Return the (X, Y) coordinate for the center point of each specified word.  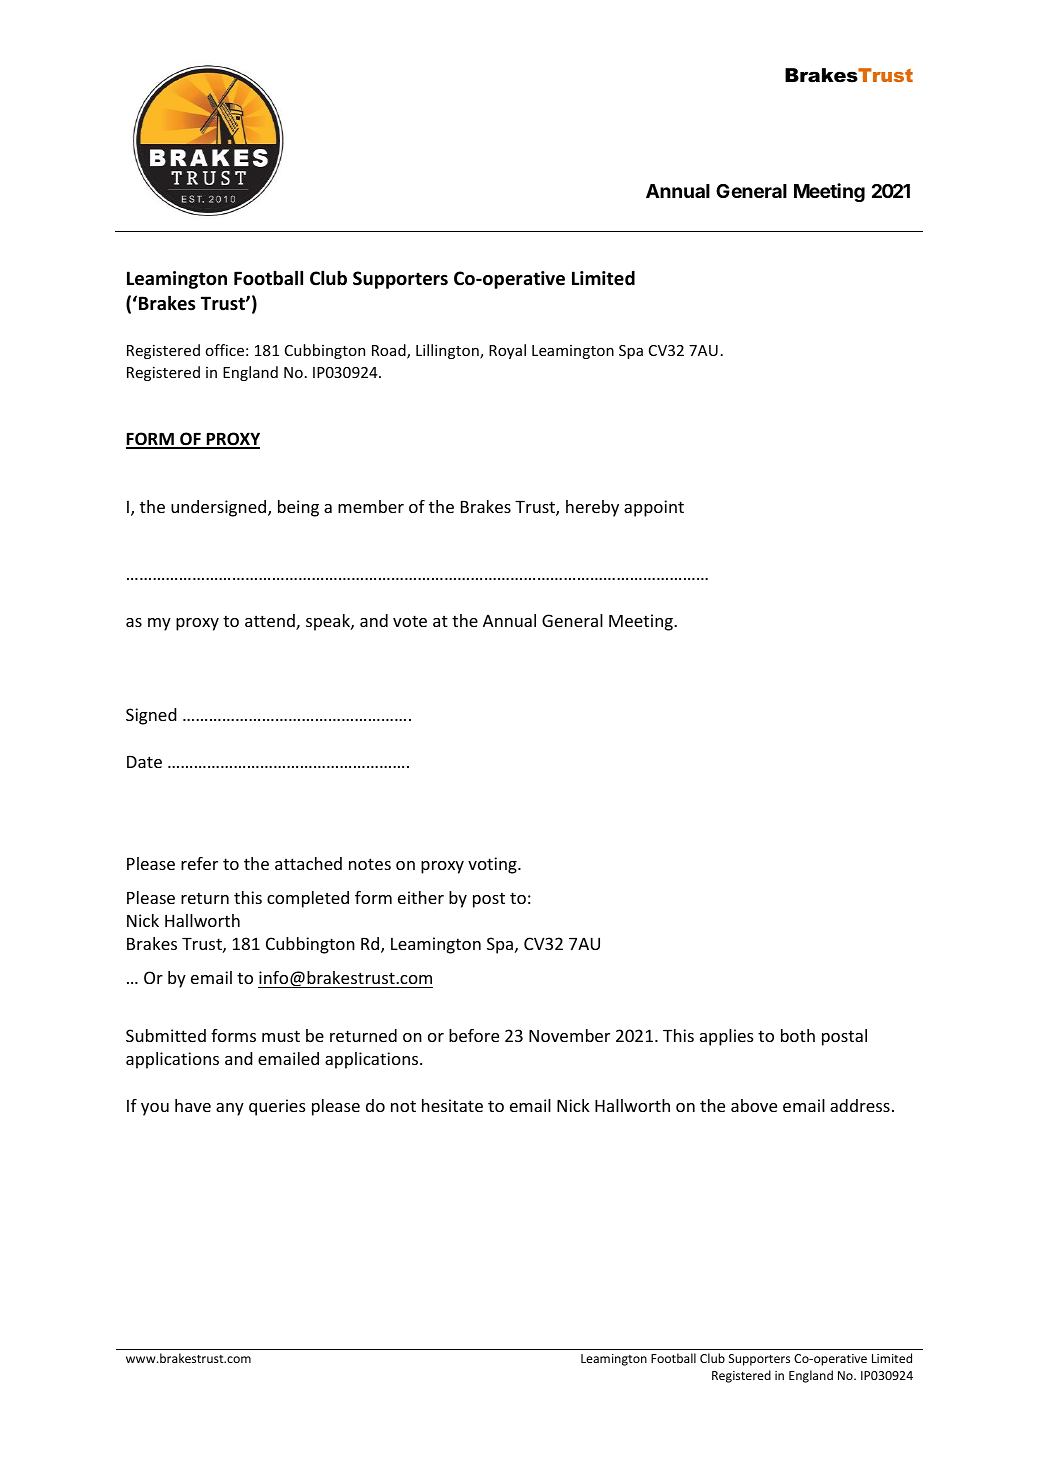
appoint (654, 508)
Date (144, 762)
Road (390, 351)
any (230, 1109)
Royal (507, 351)
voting (493, 865)
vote (410, 621)
